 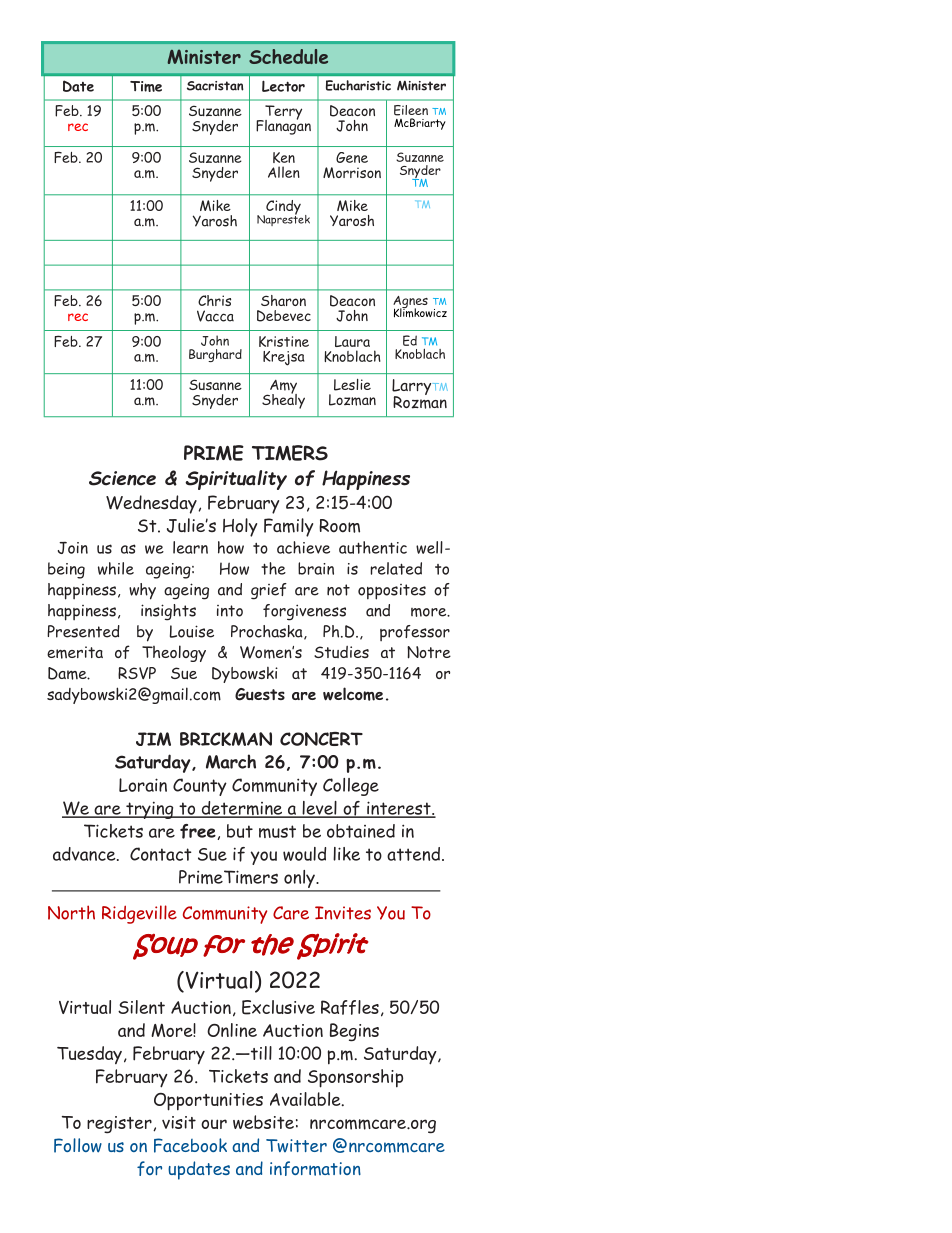 What do you see at coordinates (282, 388) in the document?
I see `Amy` at bounding box center [282, 388].
